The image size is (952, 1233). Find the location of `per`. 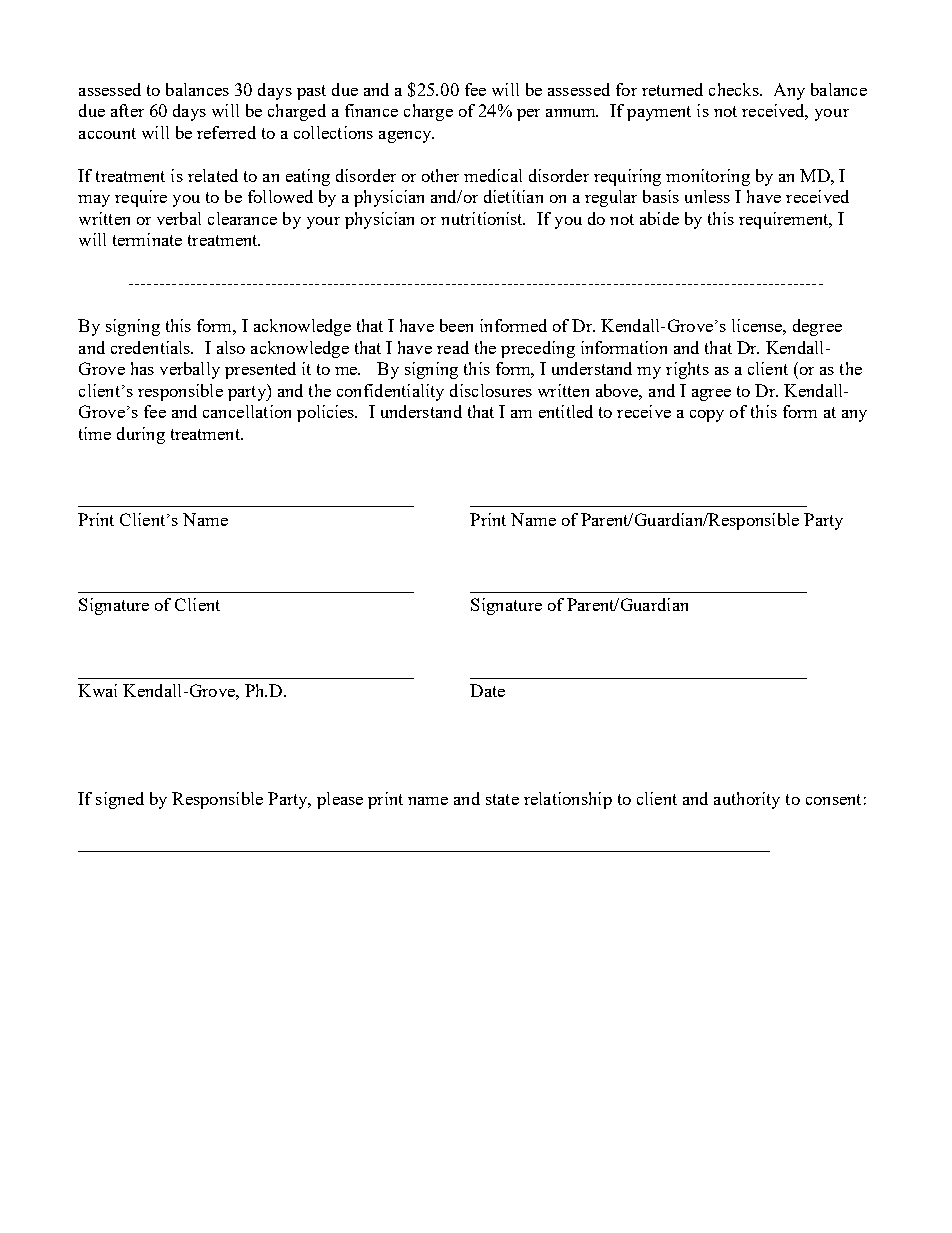

per is located at coordinates (528, 115).
